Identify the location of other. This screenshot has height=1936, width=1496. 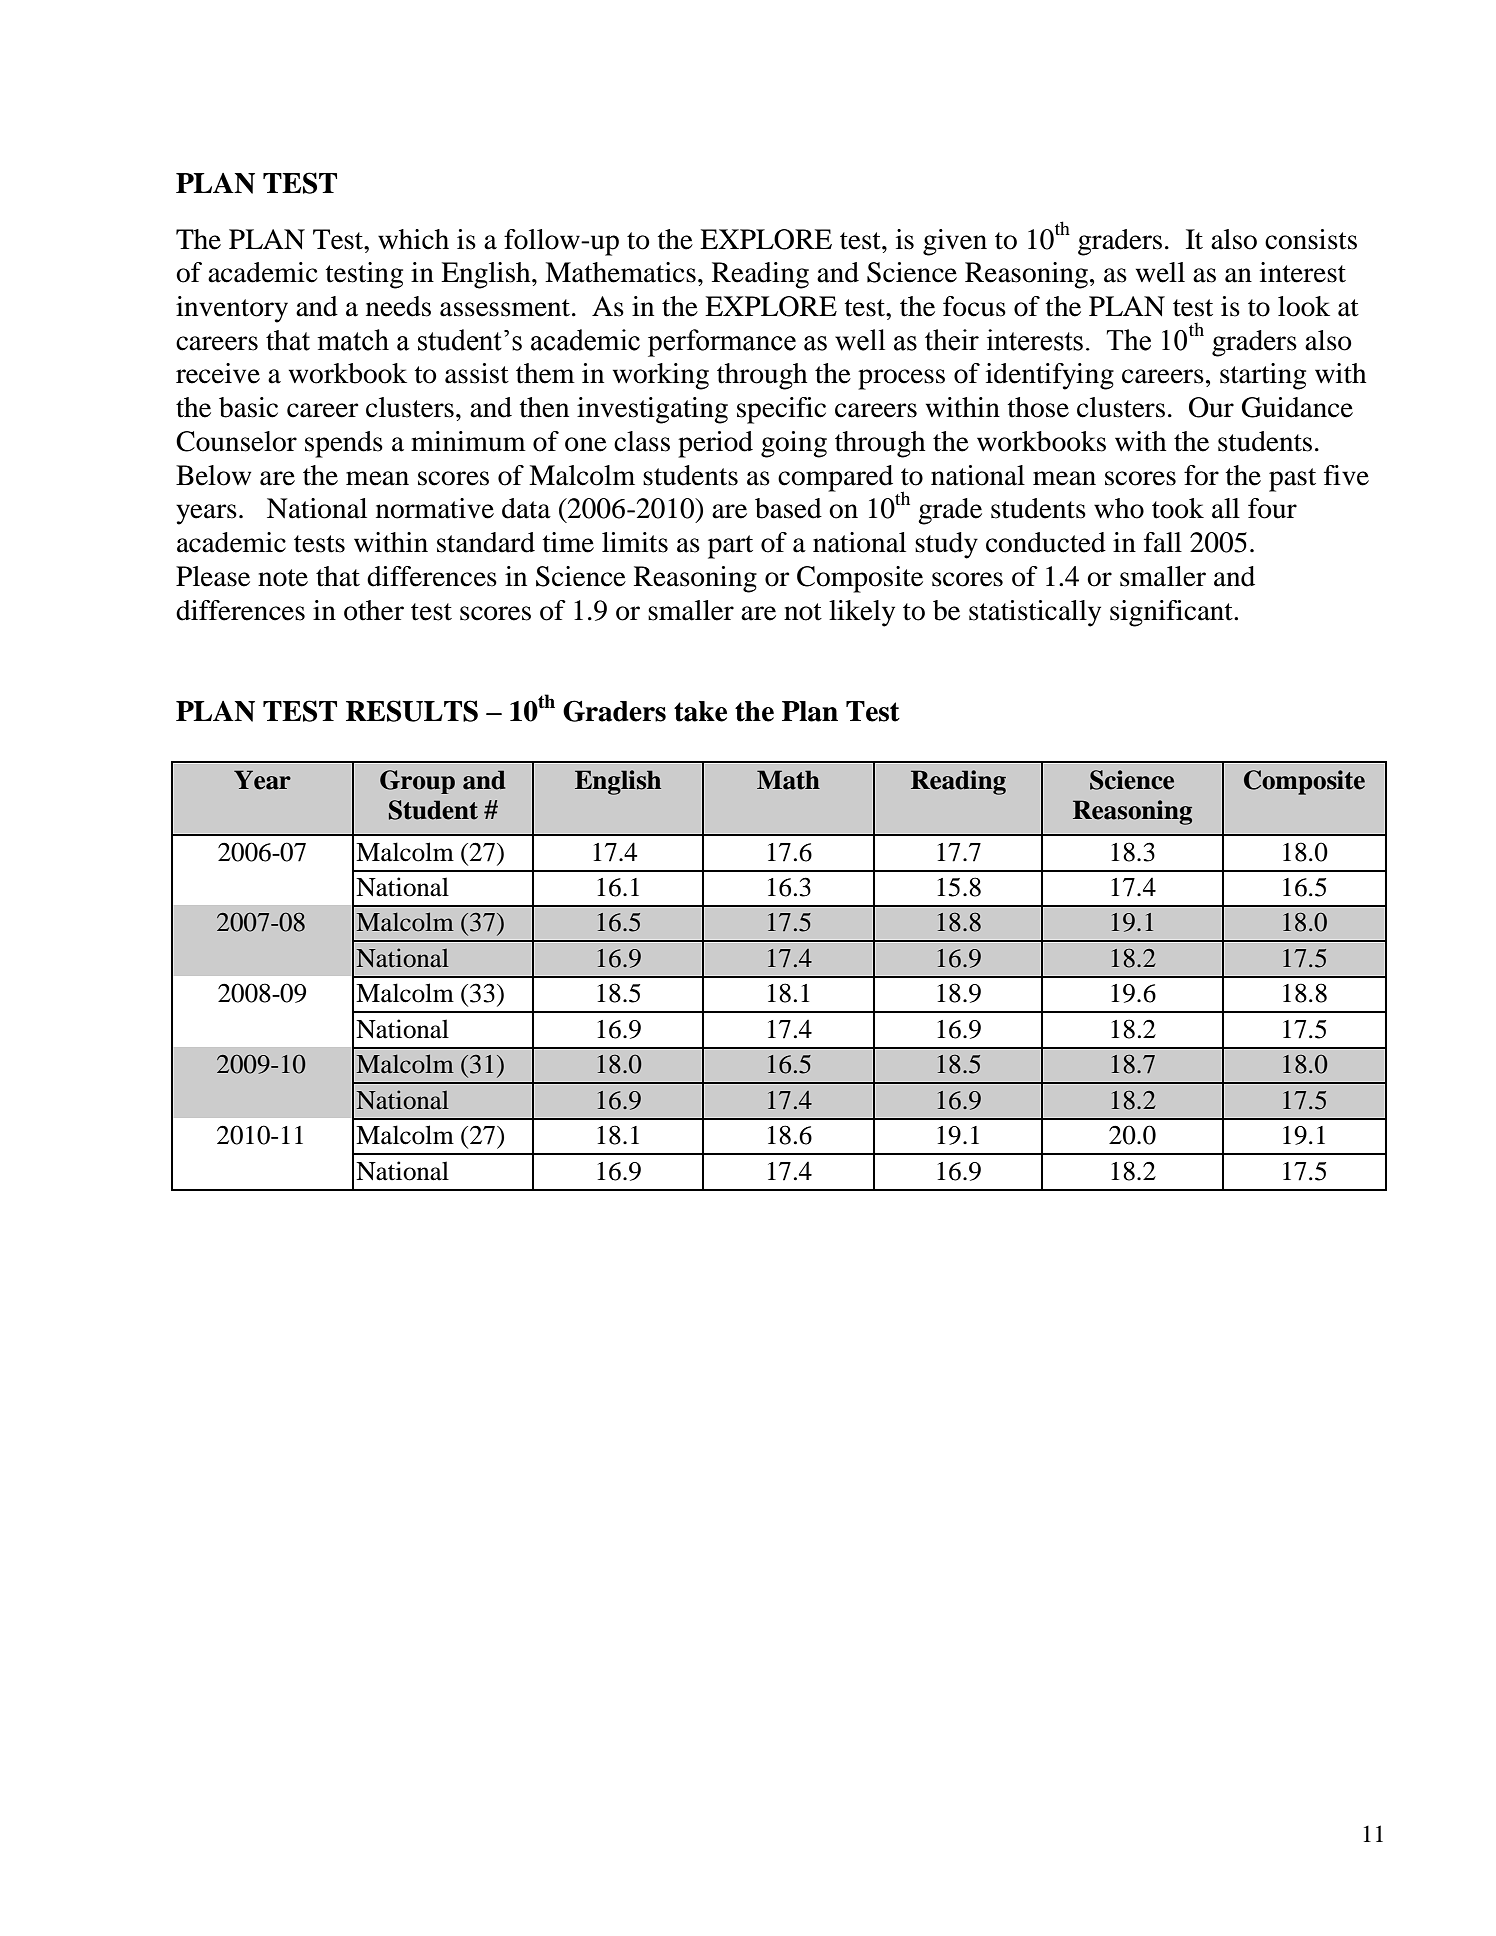
(374, 610).
